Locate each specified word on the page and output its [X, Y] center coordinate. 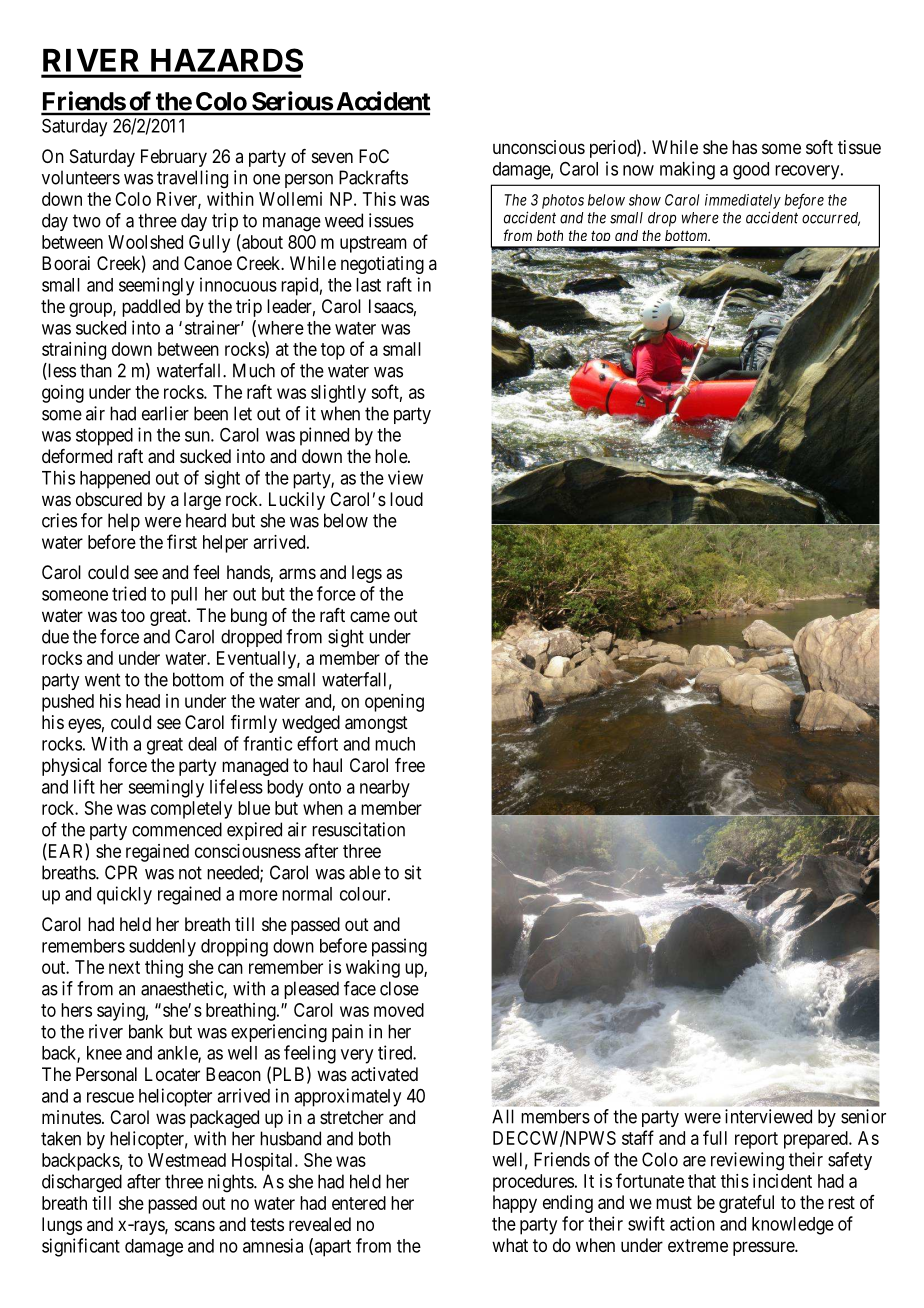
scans [195, 1225]
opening [394, 703]
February [174, 158]
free [410, 765]
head [143, 701]
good [751, 171]
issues [391, 220]
